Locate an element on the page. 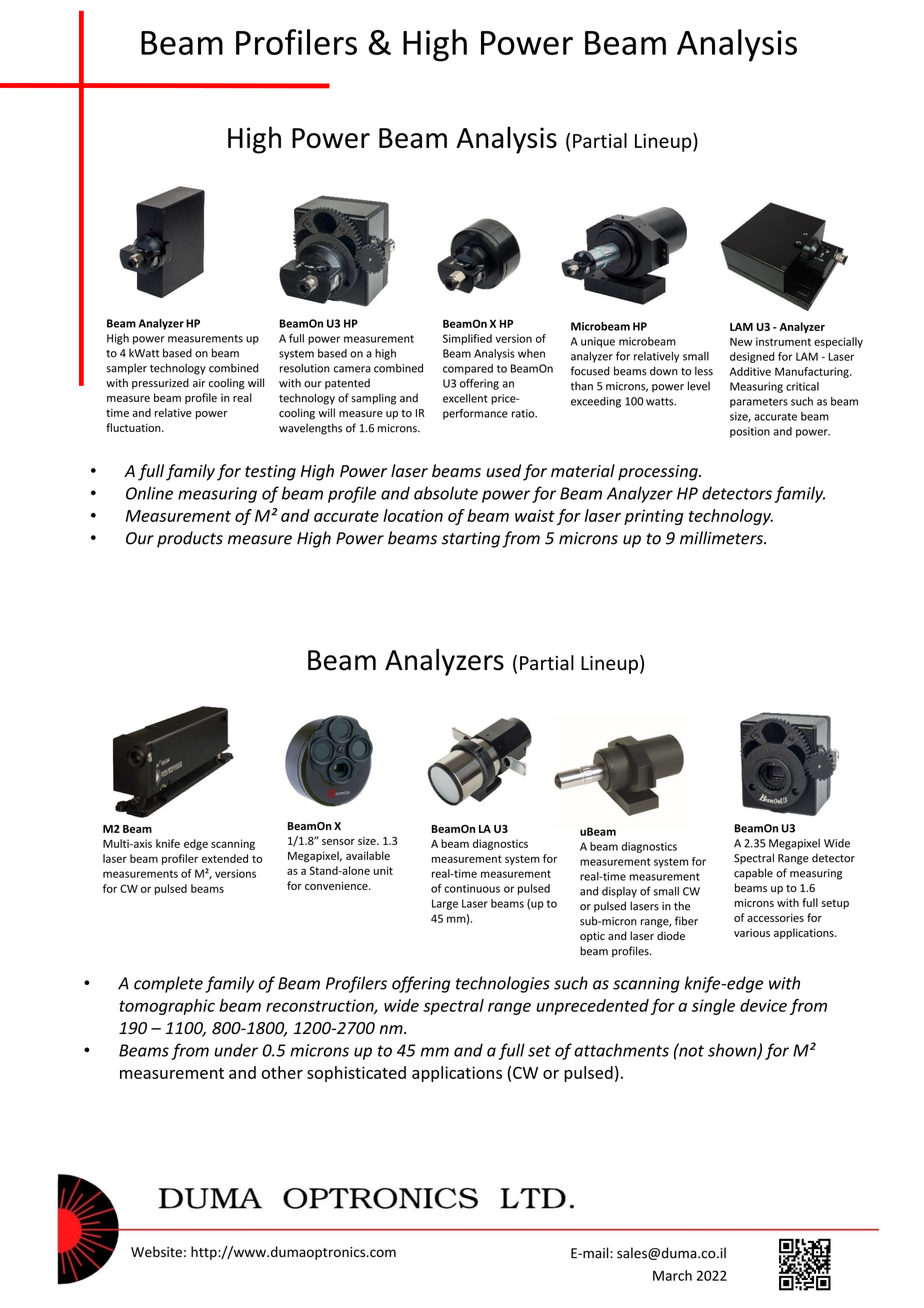 Image resolution: width=924 pixels, height=1308 pixels. continuous is located at coordinates (472, 888).
